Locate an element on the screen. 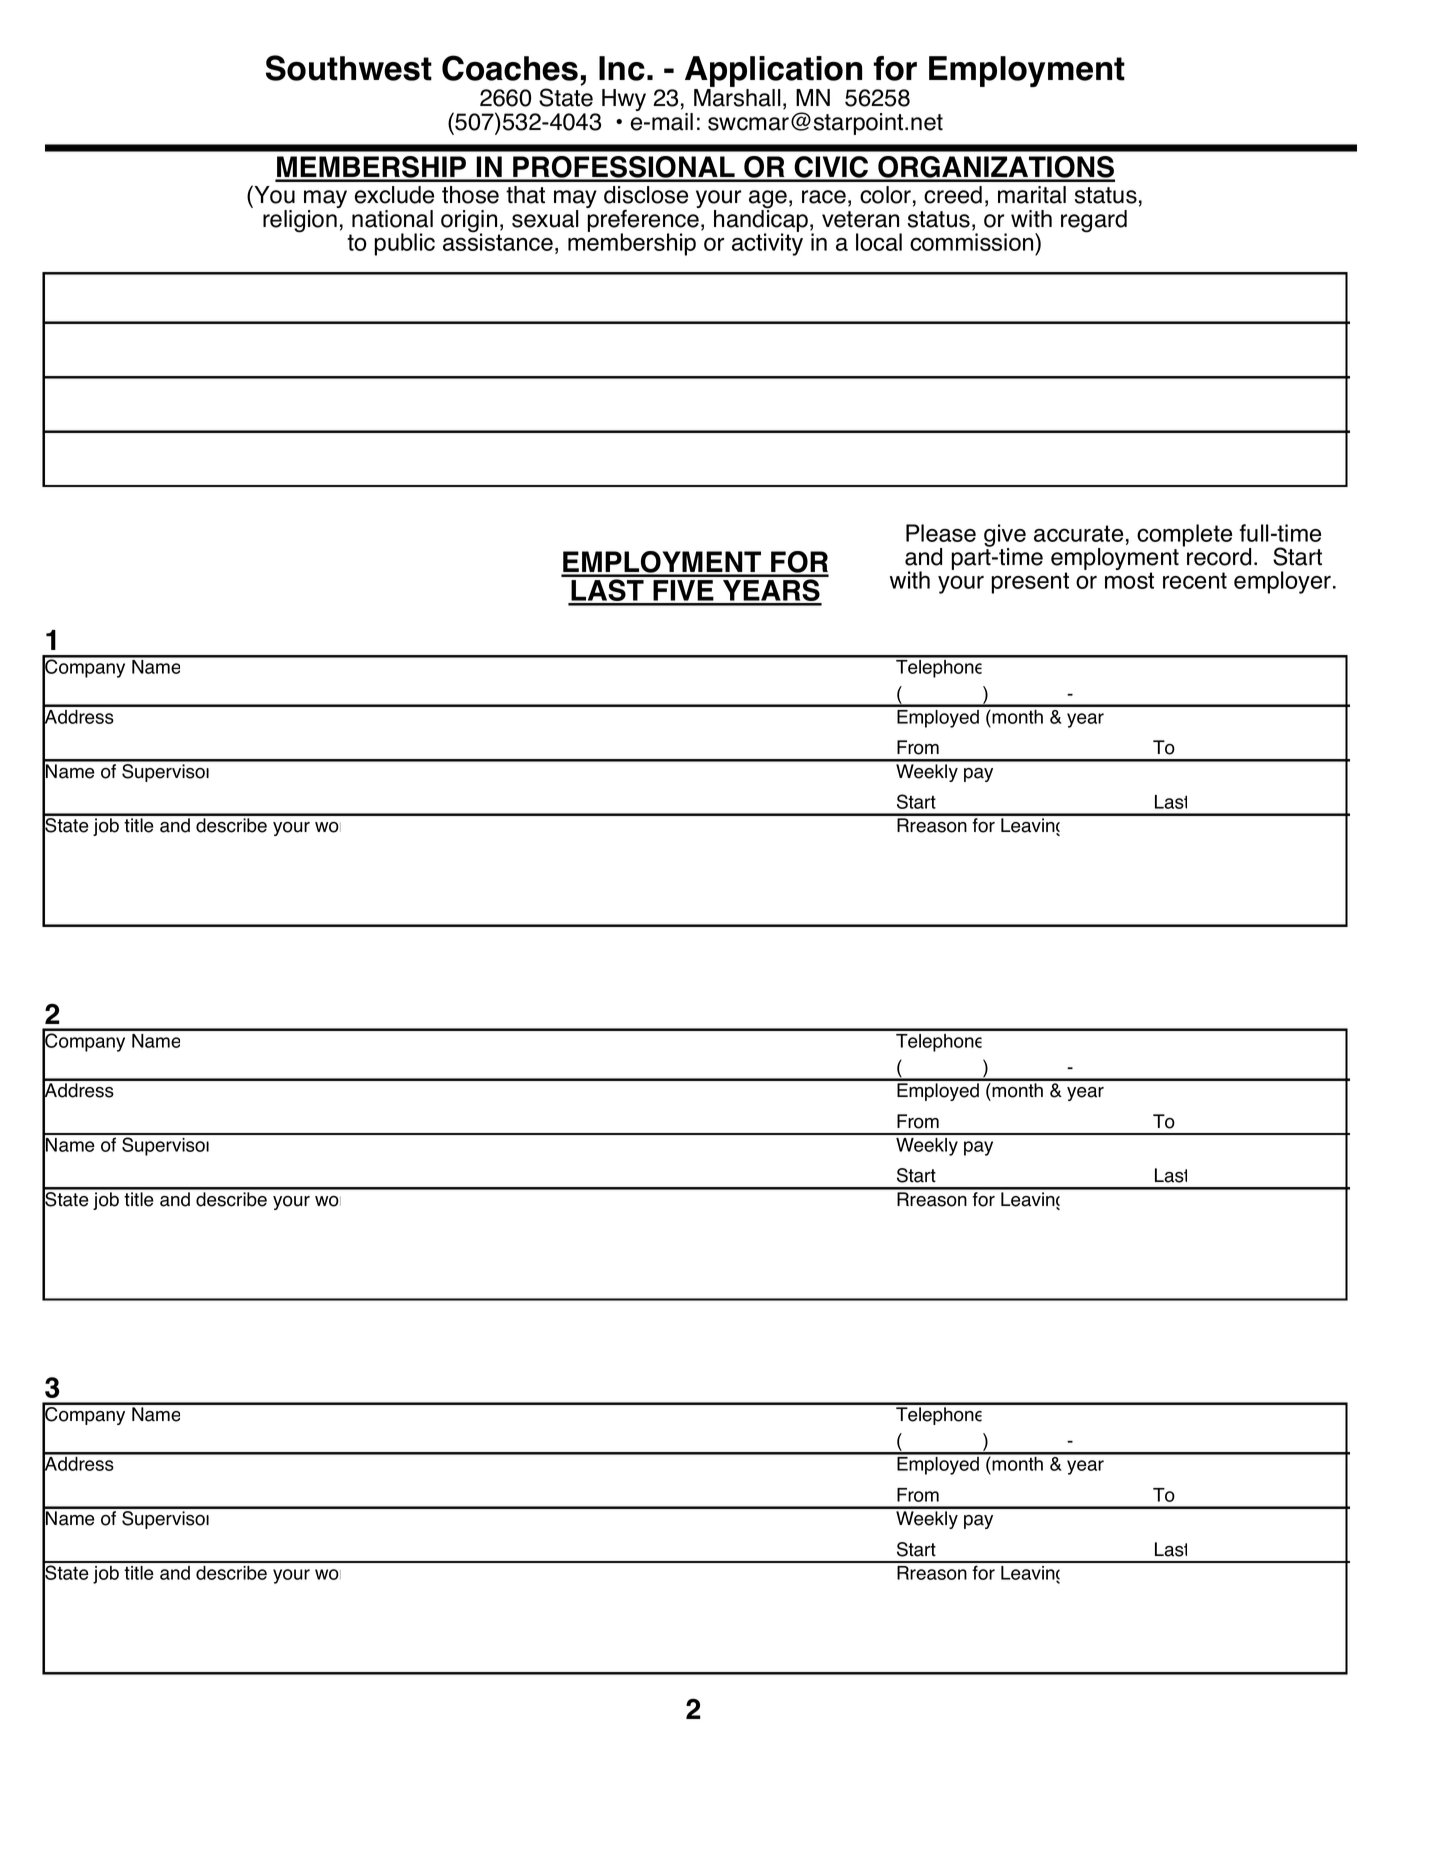  recent is located at coordinates (1195, 580).
